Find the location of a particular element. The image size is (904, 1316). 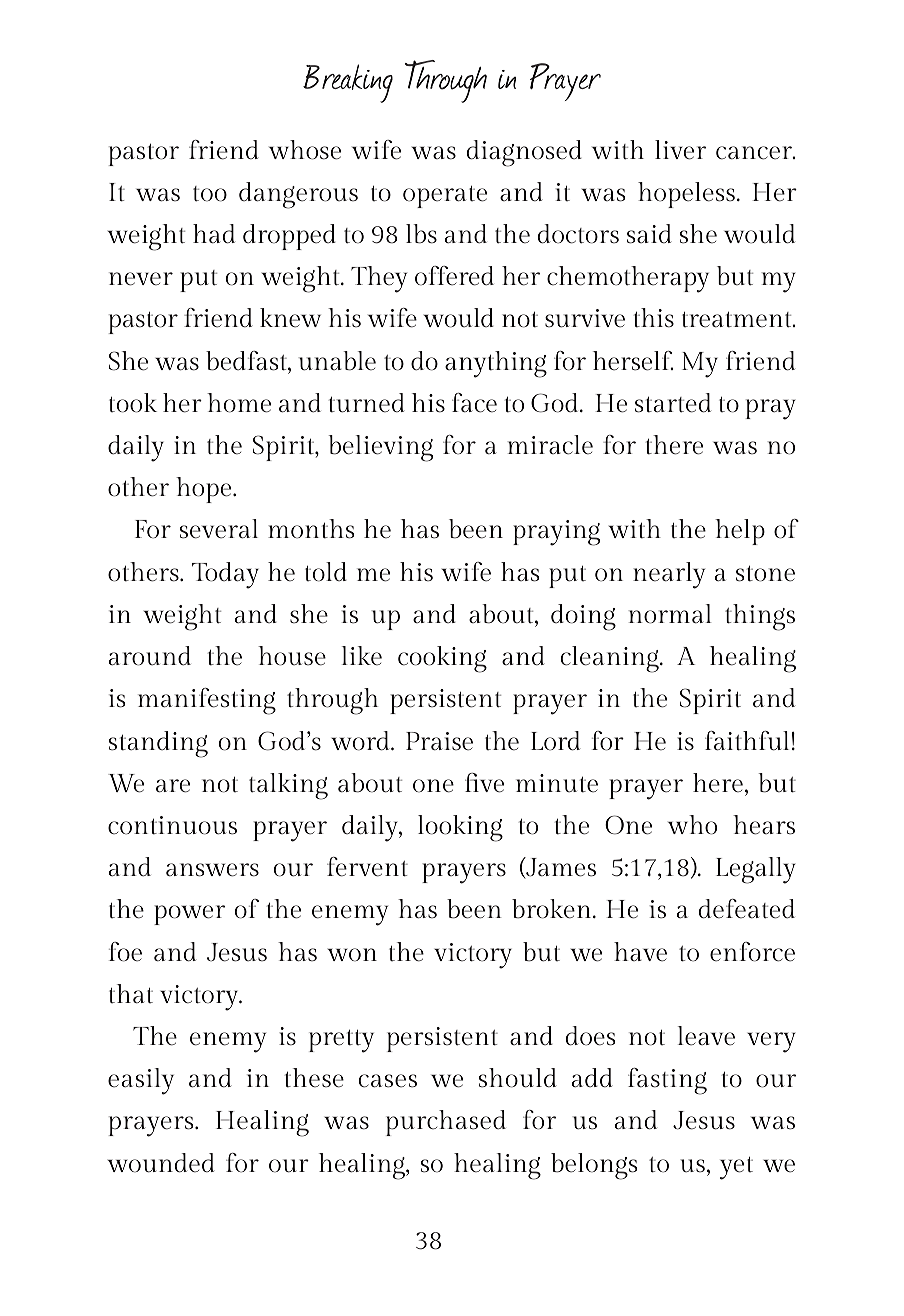

yet is located at coordinates (736, 1168).
